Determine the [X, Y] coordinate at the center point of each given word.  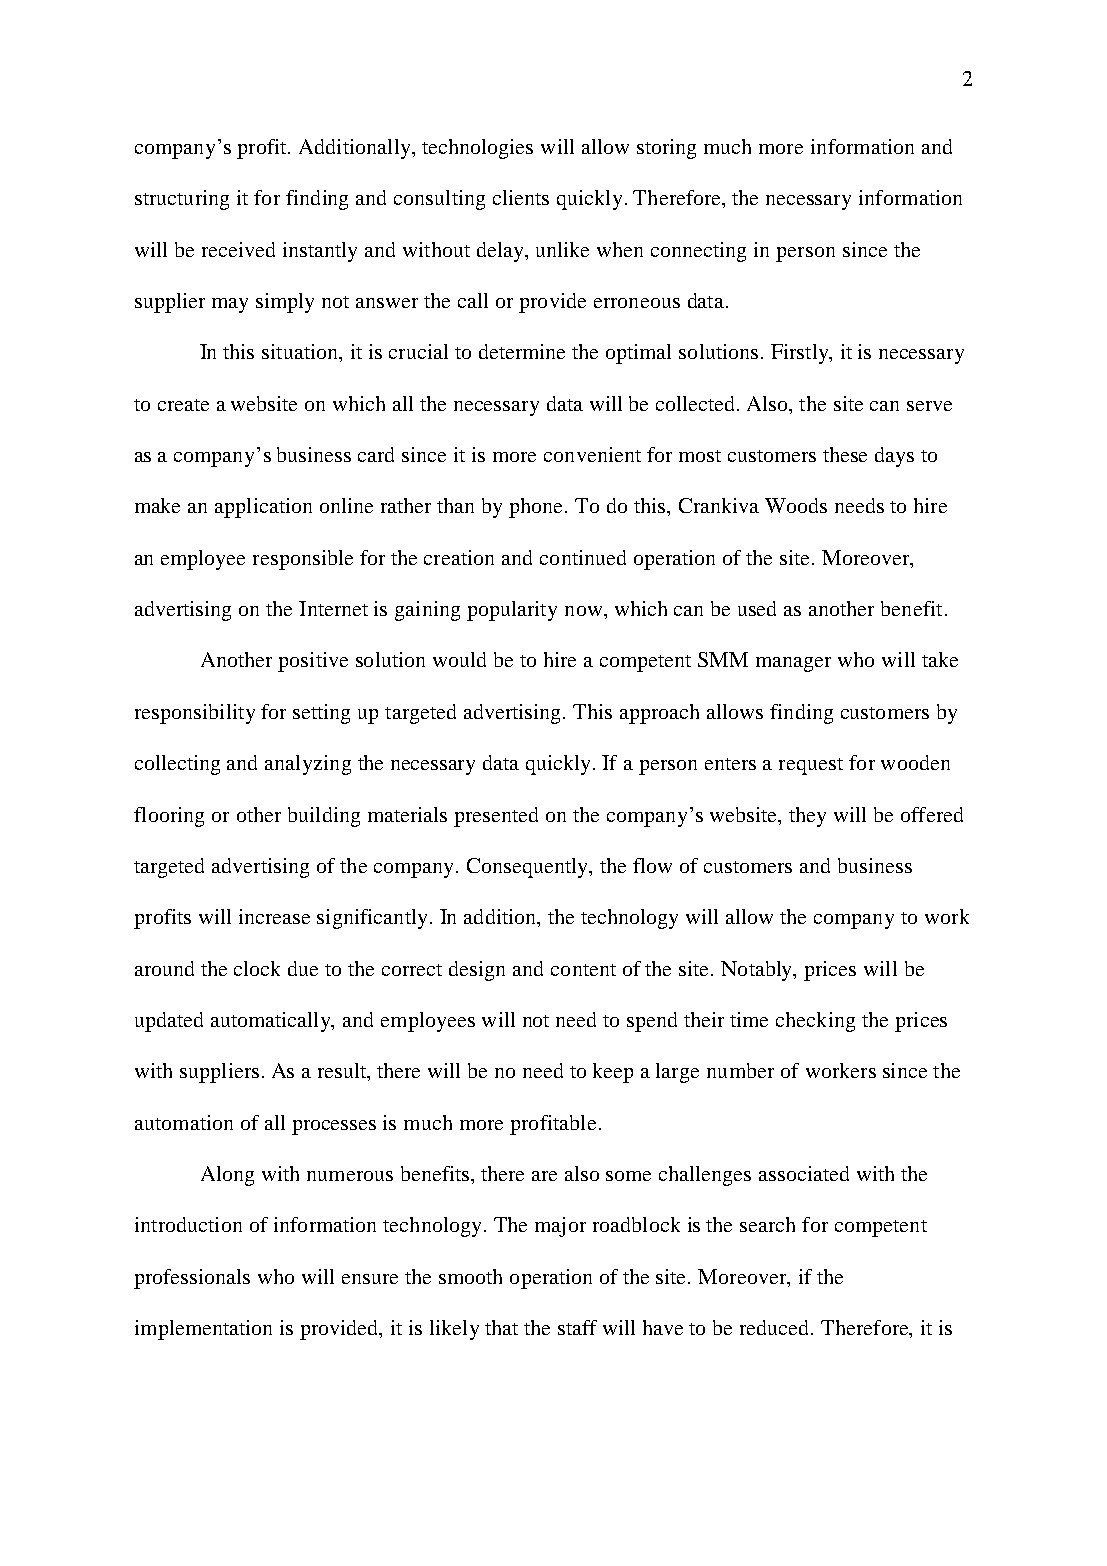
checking [815, 1022]
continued [583, 557]
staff [577, 1327]
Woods [796, 505]
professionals [192, 1279]
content [583, 970]
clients [521, 197]
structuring [182, 200]
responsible [303, 560]
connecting [698, 252]
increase [274, 916]
